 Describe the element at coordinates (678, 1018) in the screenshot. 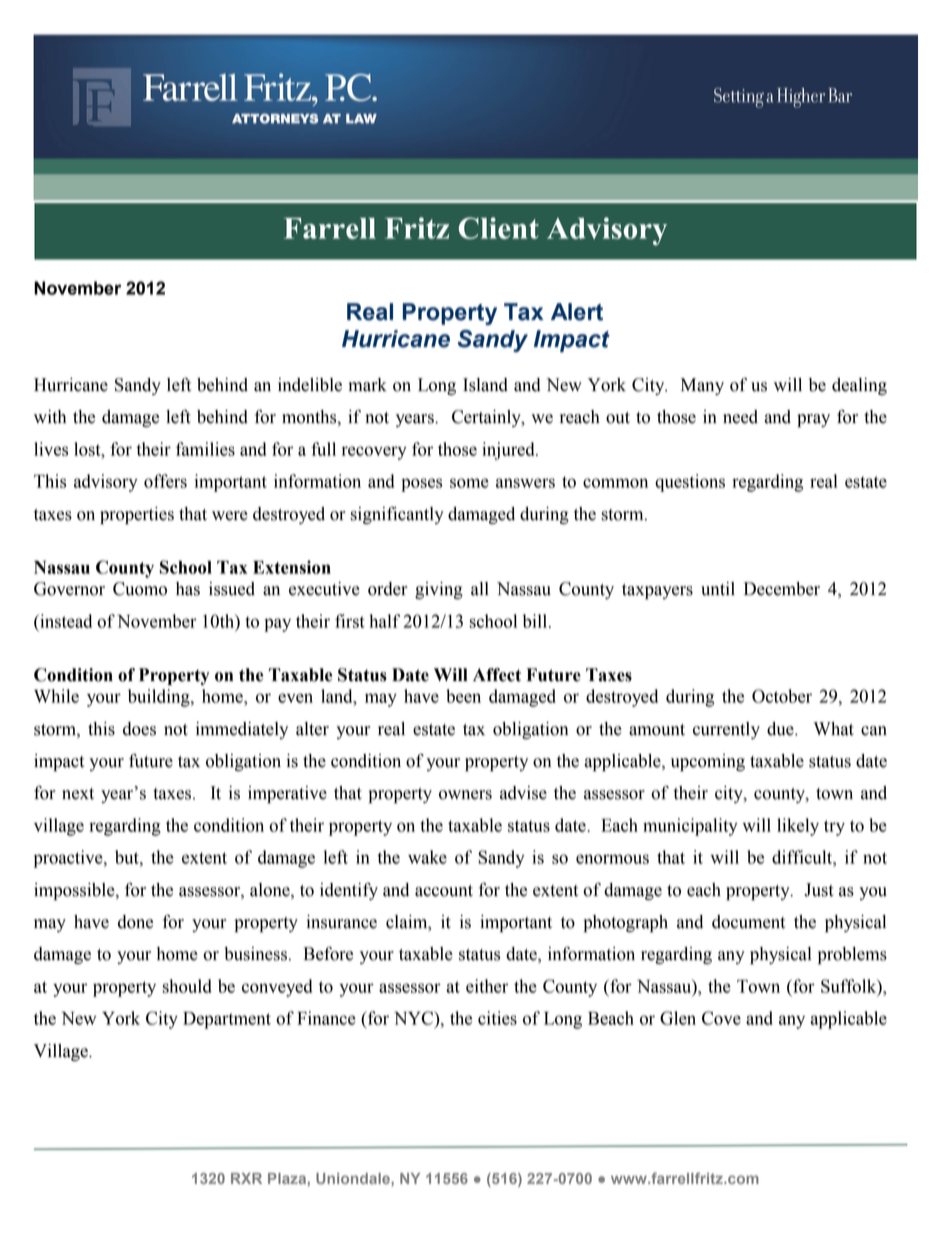

I see `Glen` at that location.
